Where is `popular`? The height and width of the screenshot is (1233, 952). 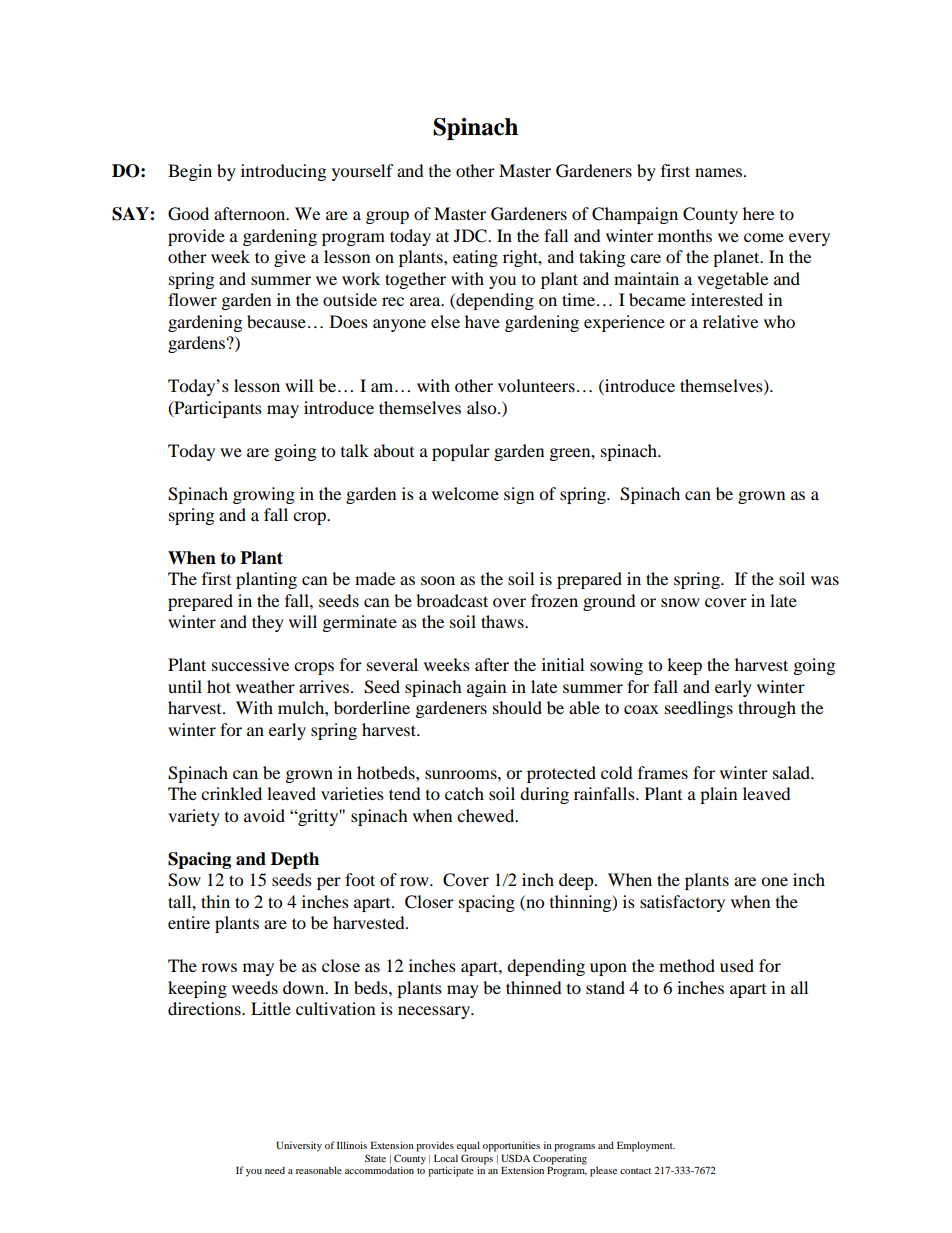
popular is located at coordinates (461, 452).
